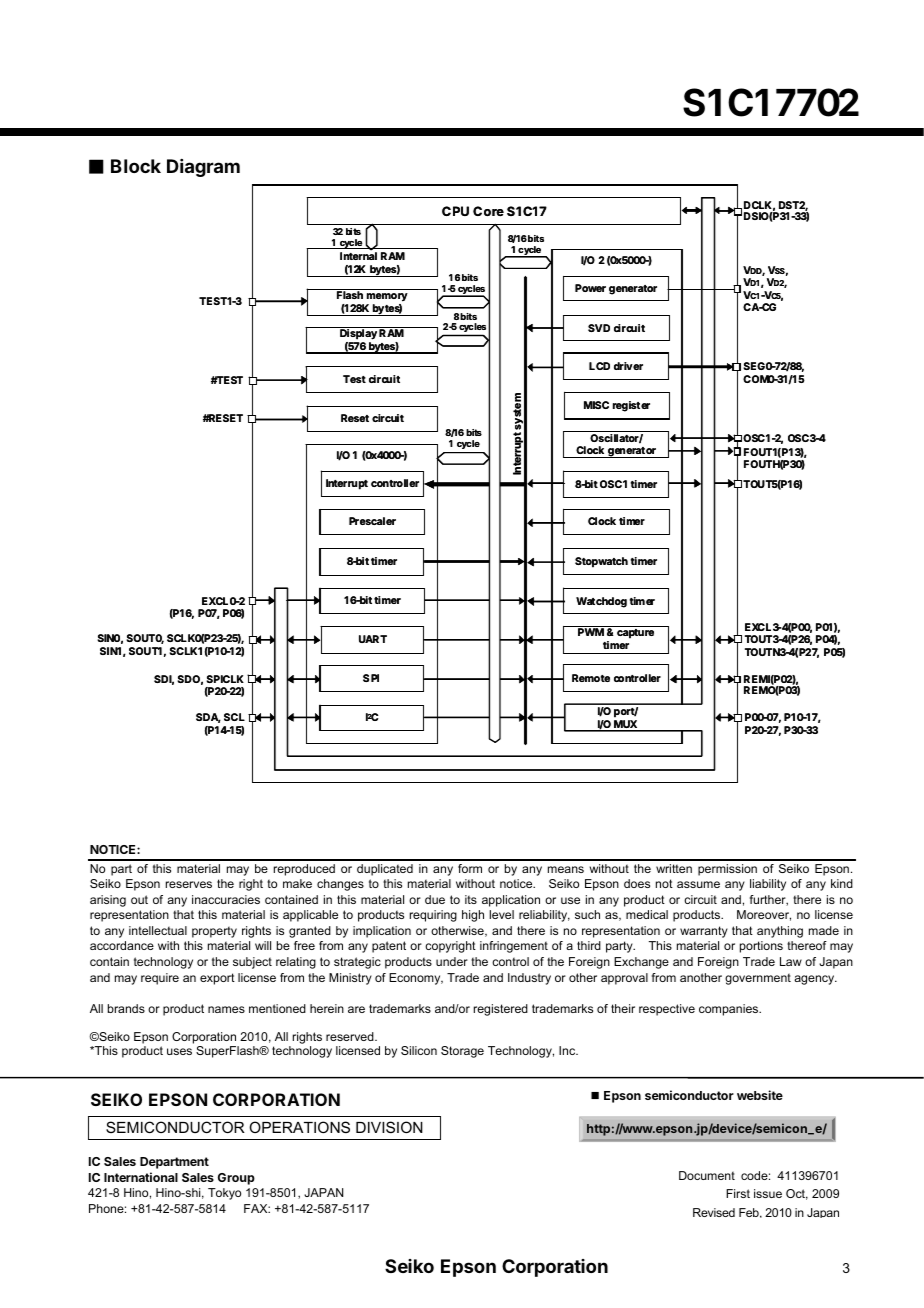  I want to click on Diagram, so click(203, 168).
